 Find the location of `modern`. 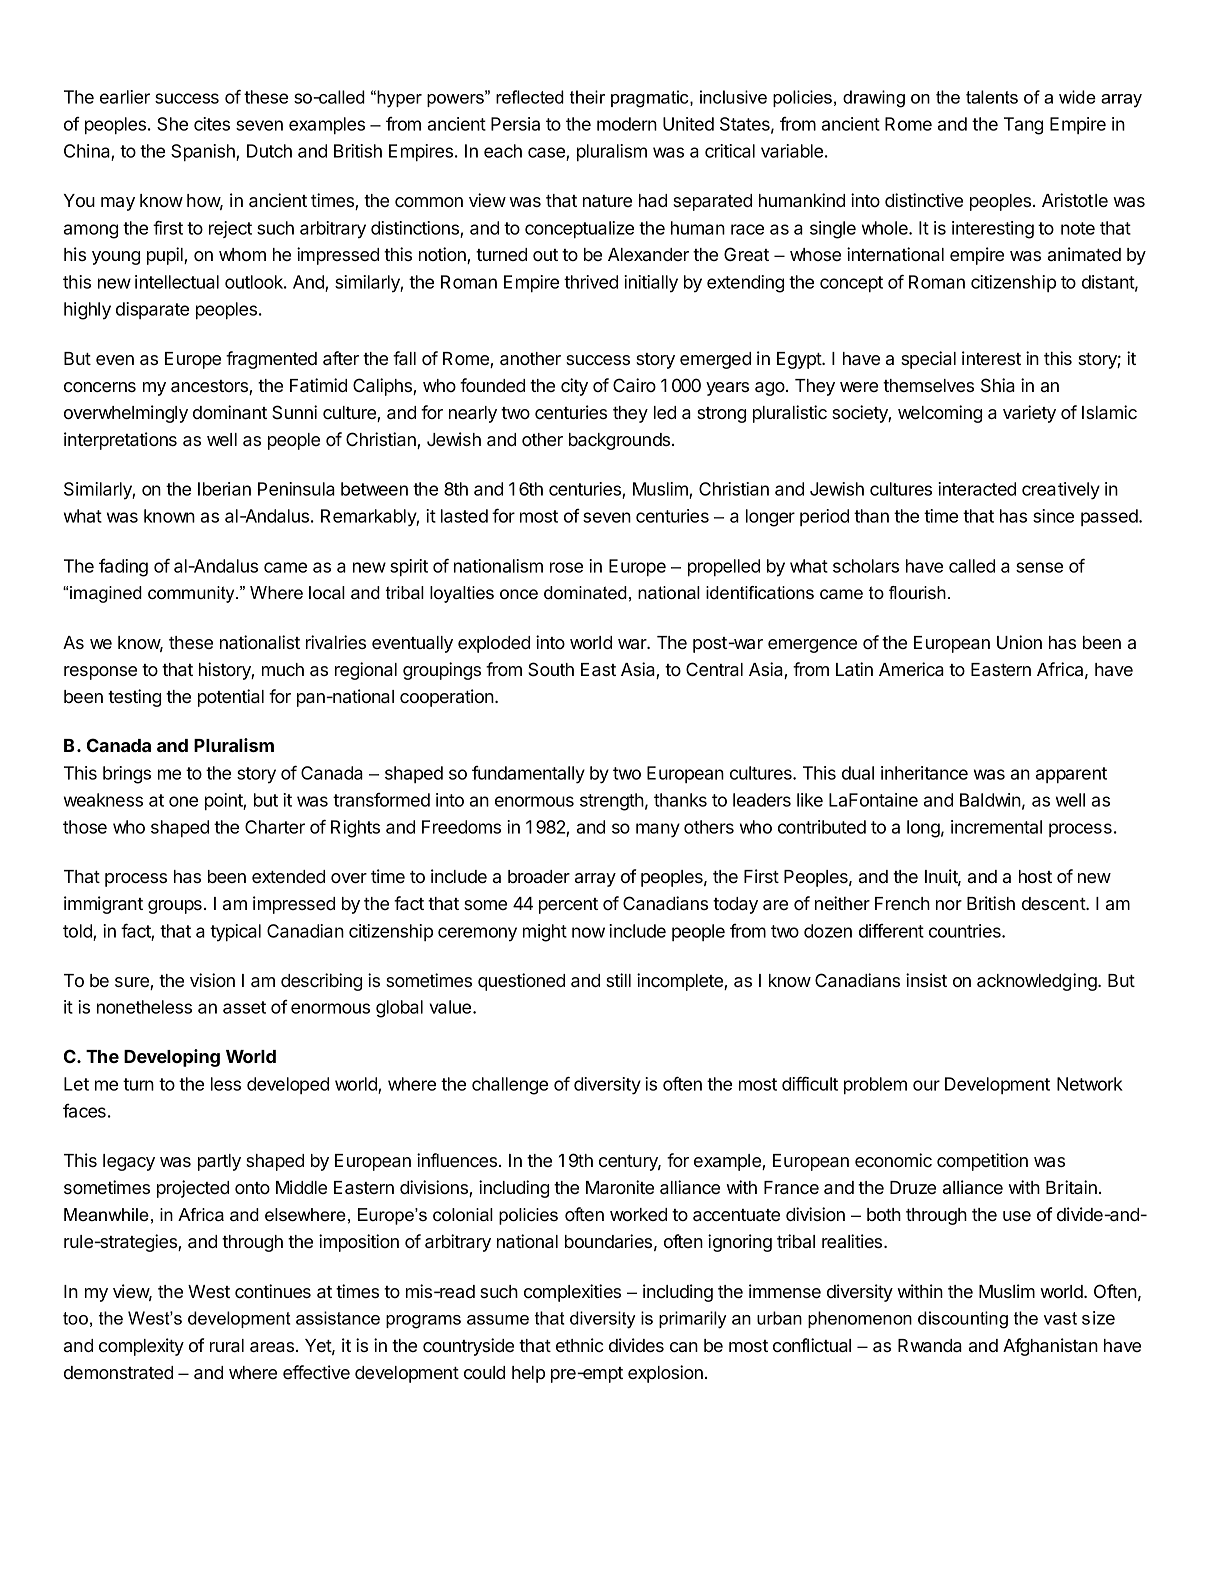

modern is located at coordinates (627, 124).
